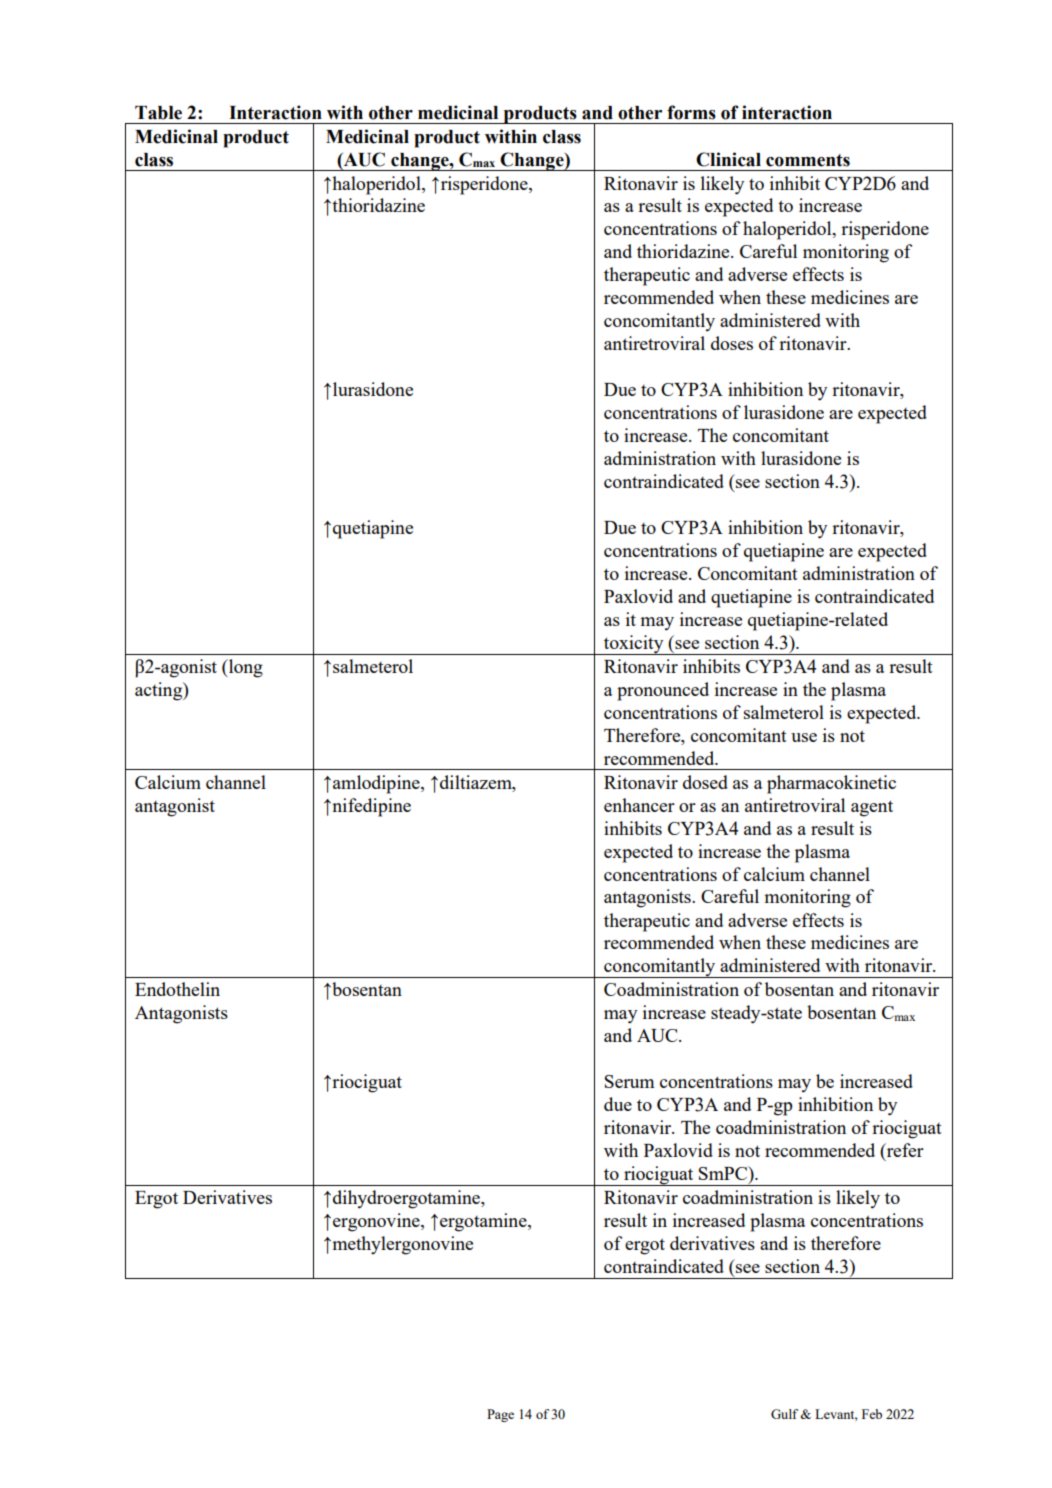  Describe the element at coordinates (244, 668) in the screenshot. I see `long` at that location.
